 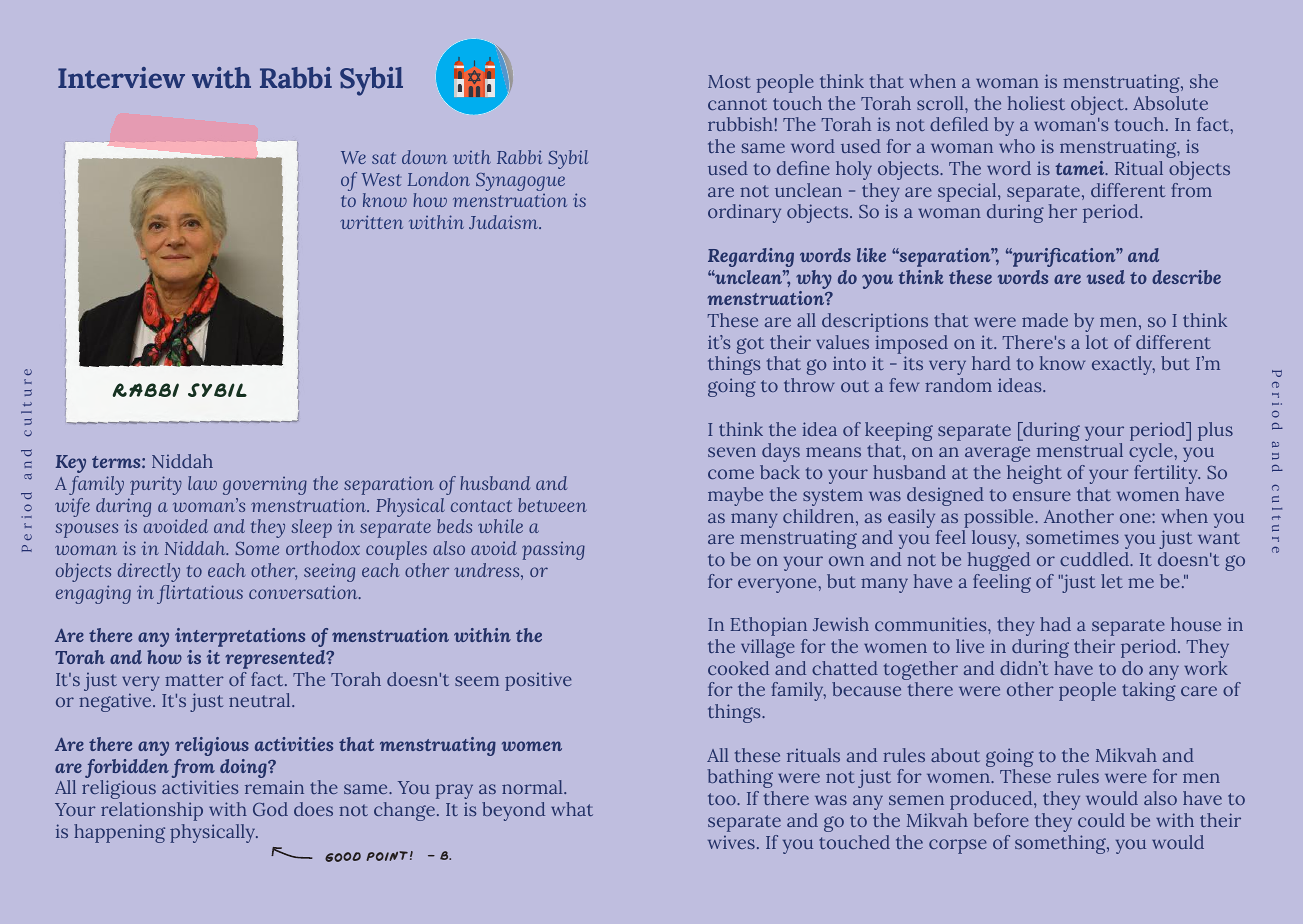 I want to click on flirtatious, so click(x=200, y=594).
